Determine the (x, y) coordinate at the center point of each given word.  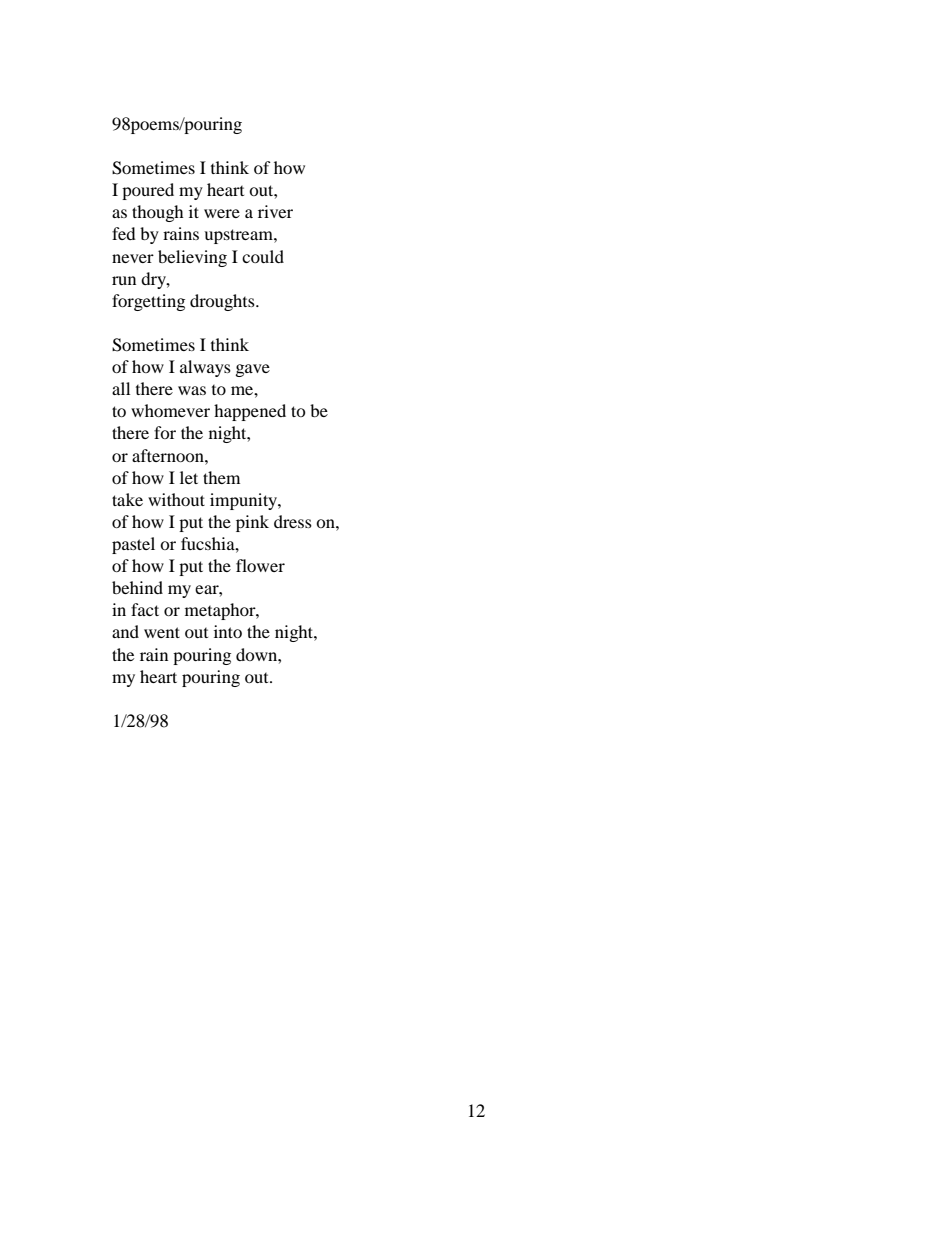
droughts (223, 302)
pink (252, 523)
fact (145, 609)
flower (260, 565)
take (127, 499)
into (228, 631)
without (176, 499)
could (263, 256)
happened (250, 412)
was (192, 390)
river (275, 211)
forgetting (148, 302)
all (121, 388)
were (222, 213)
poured (148, 191)
